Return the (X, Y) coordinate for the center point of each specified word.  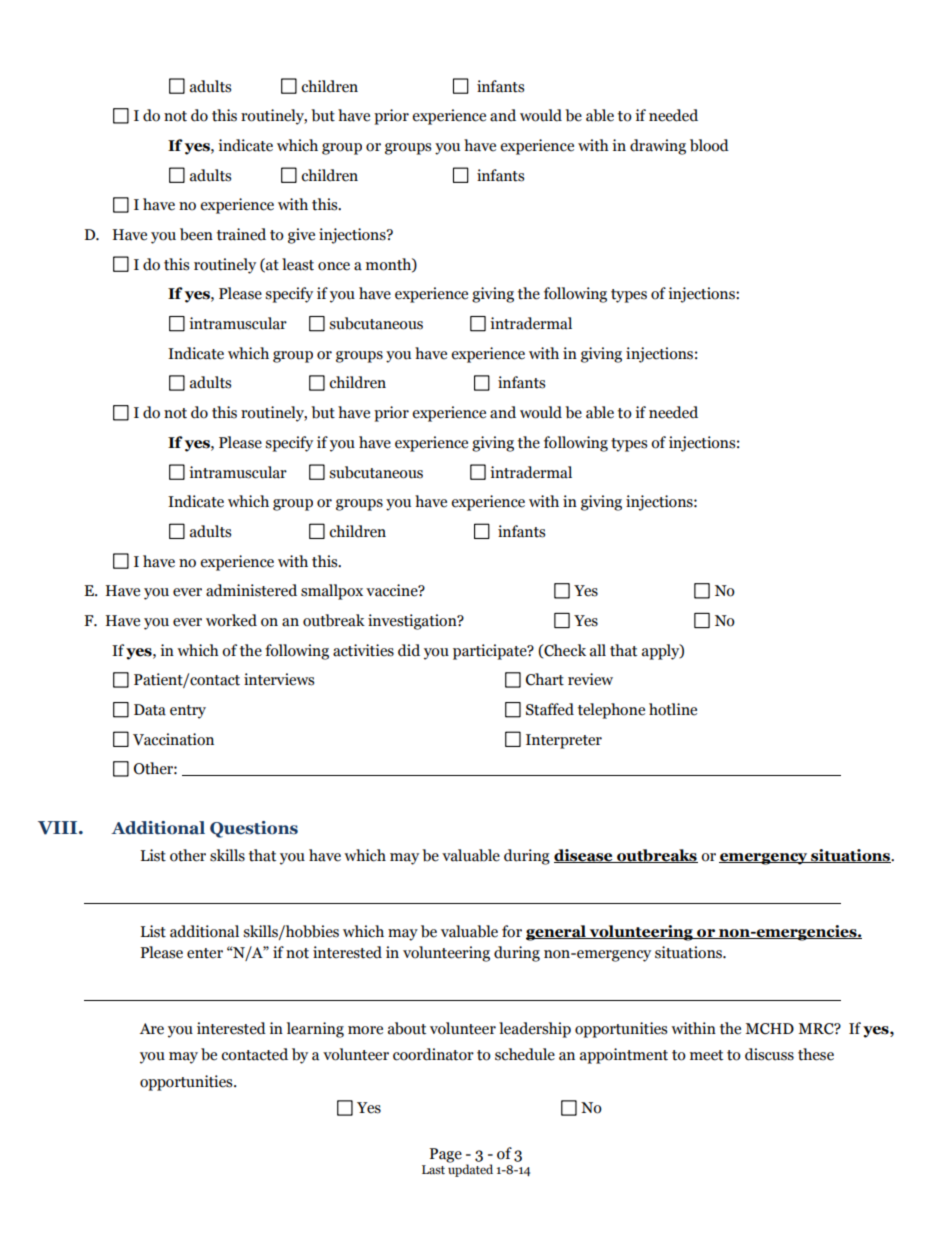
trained (241, 234)
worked (231, 620)
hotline (673, 709)
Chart (545, 679)
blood (709, 145)
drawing (658, 147)
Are (151, 1029)
